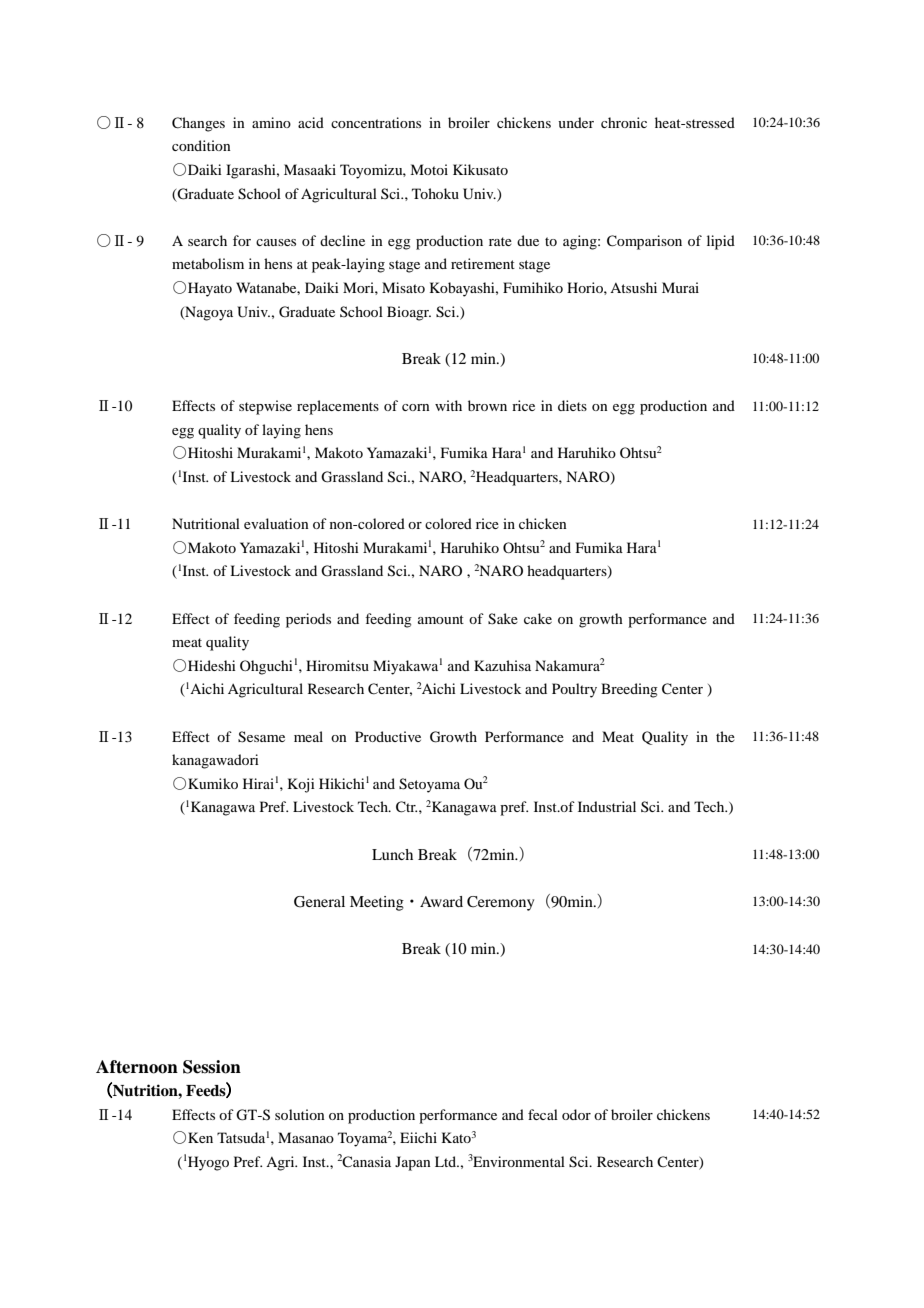  I want to click on Industrial, so click(607, 806).
